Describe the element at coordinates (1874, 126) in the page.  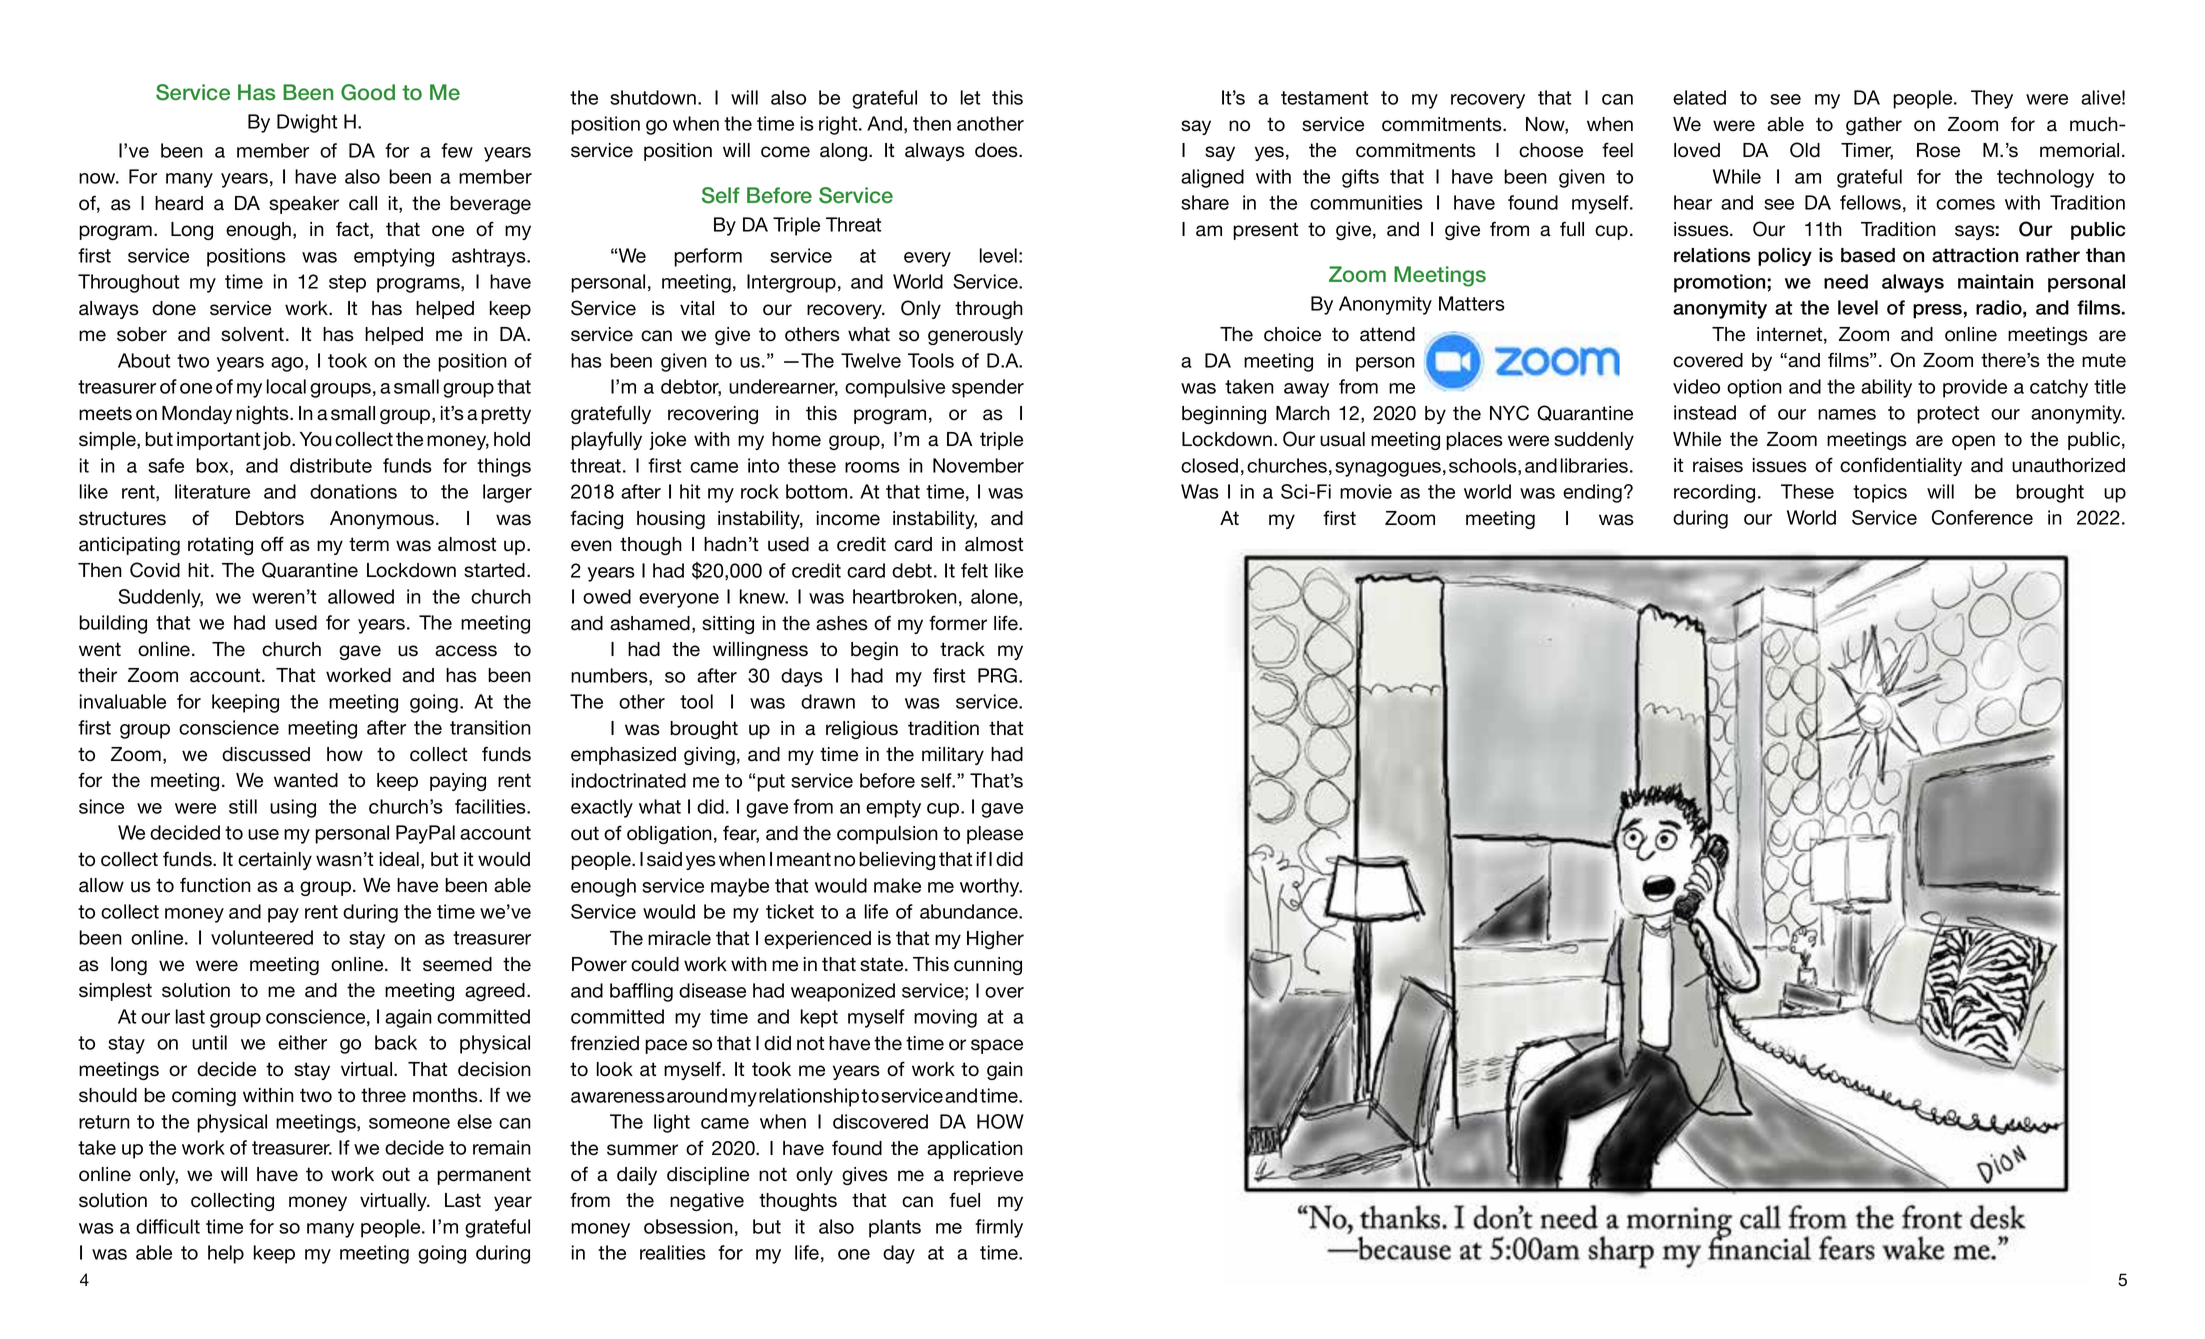
I see `gather` at that location.
